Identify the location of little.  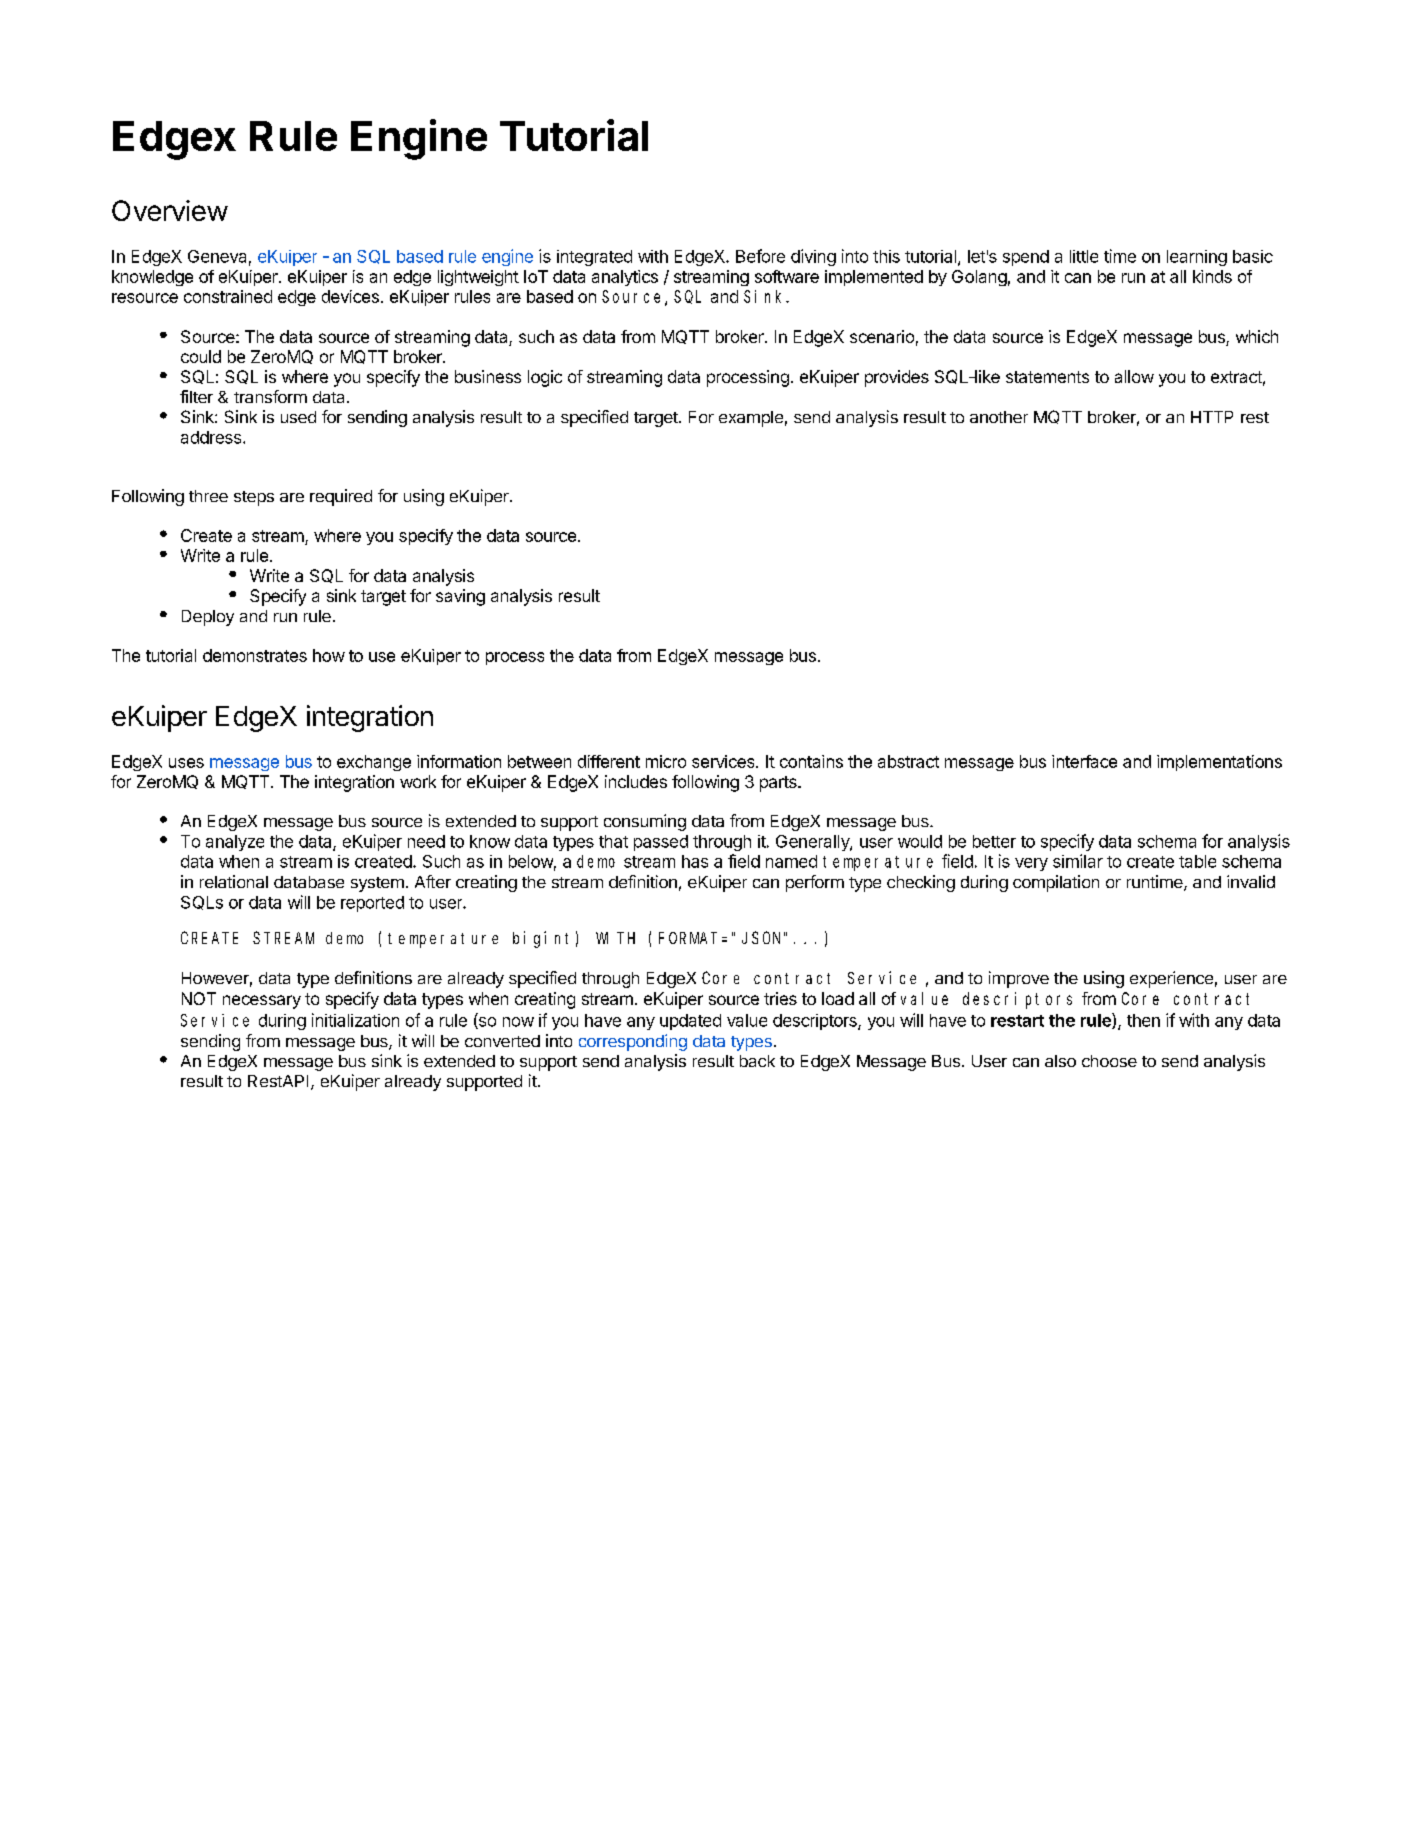
(1084, 256).
